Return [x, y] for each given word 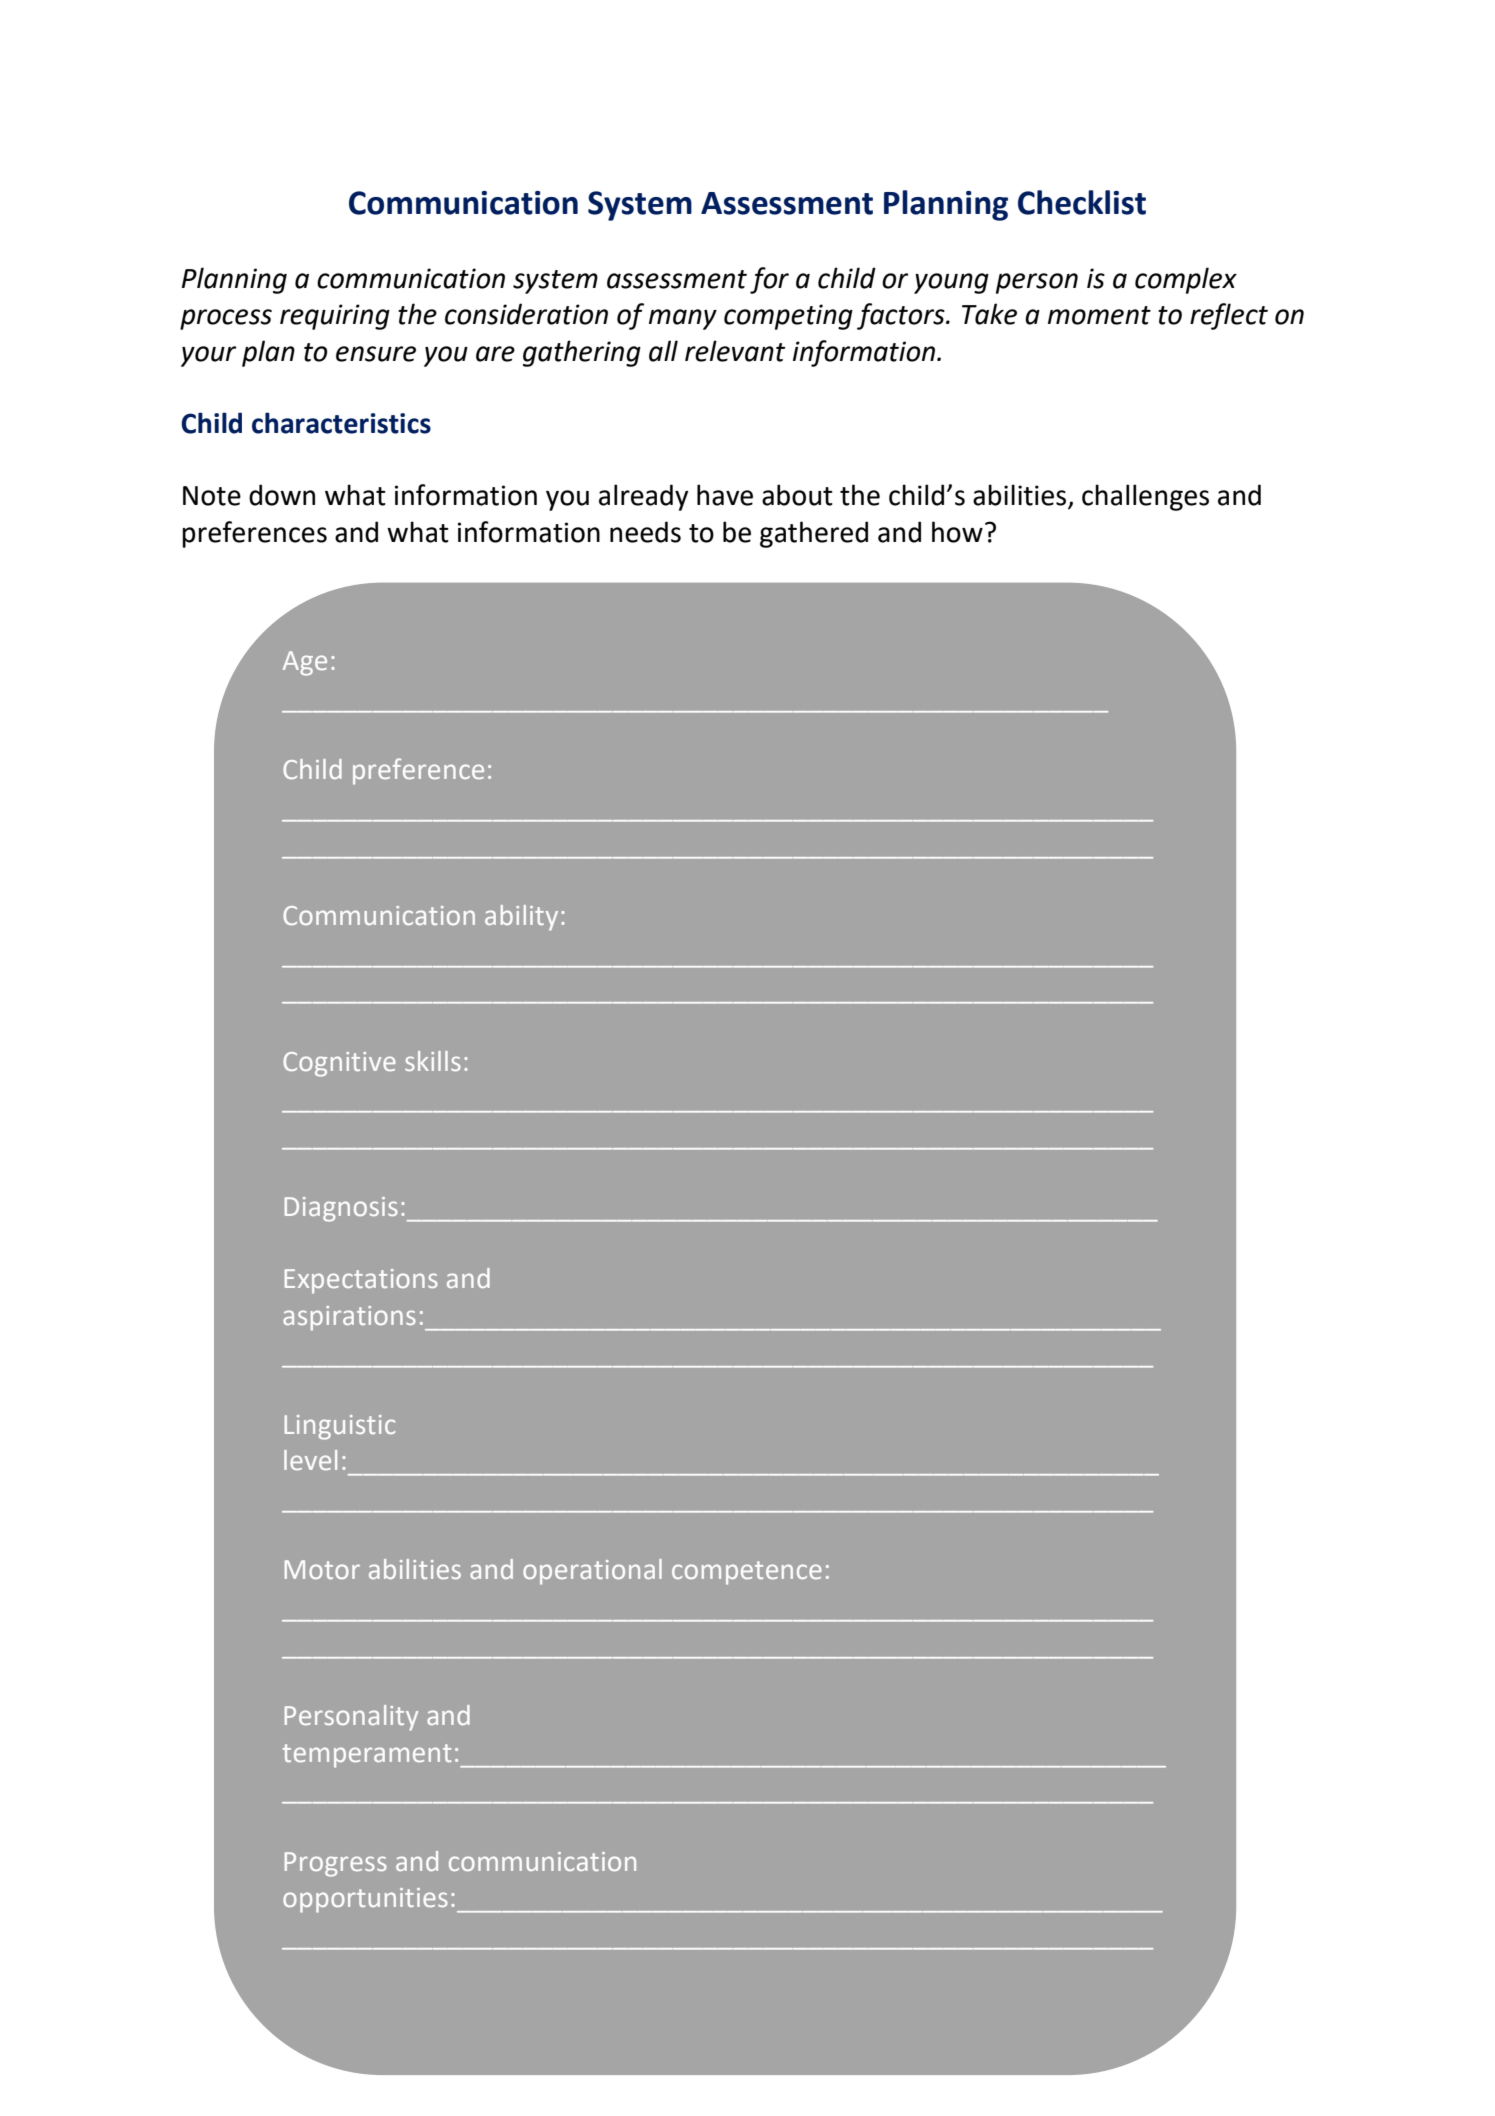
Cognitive [339, 1064]
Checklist [1082, 202]
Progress [336, 1864]
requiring [335, 317]
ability [521, 918]
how [957, 532]
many [683, 319]
